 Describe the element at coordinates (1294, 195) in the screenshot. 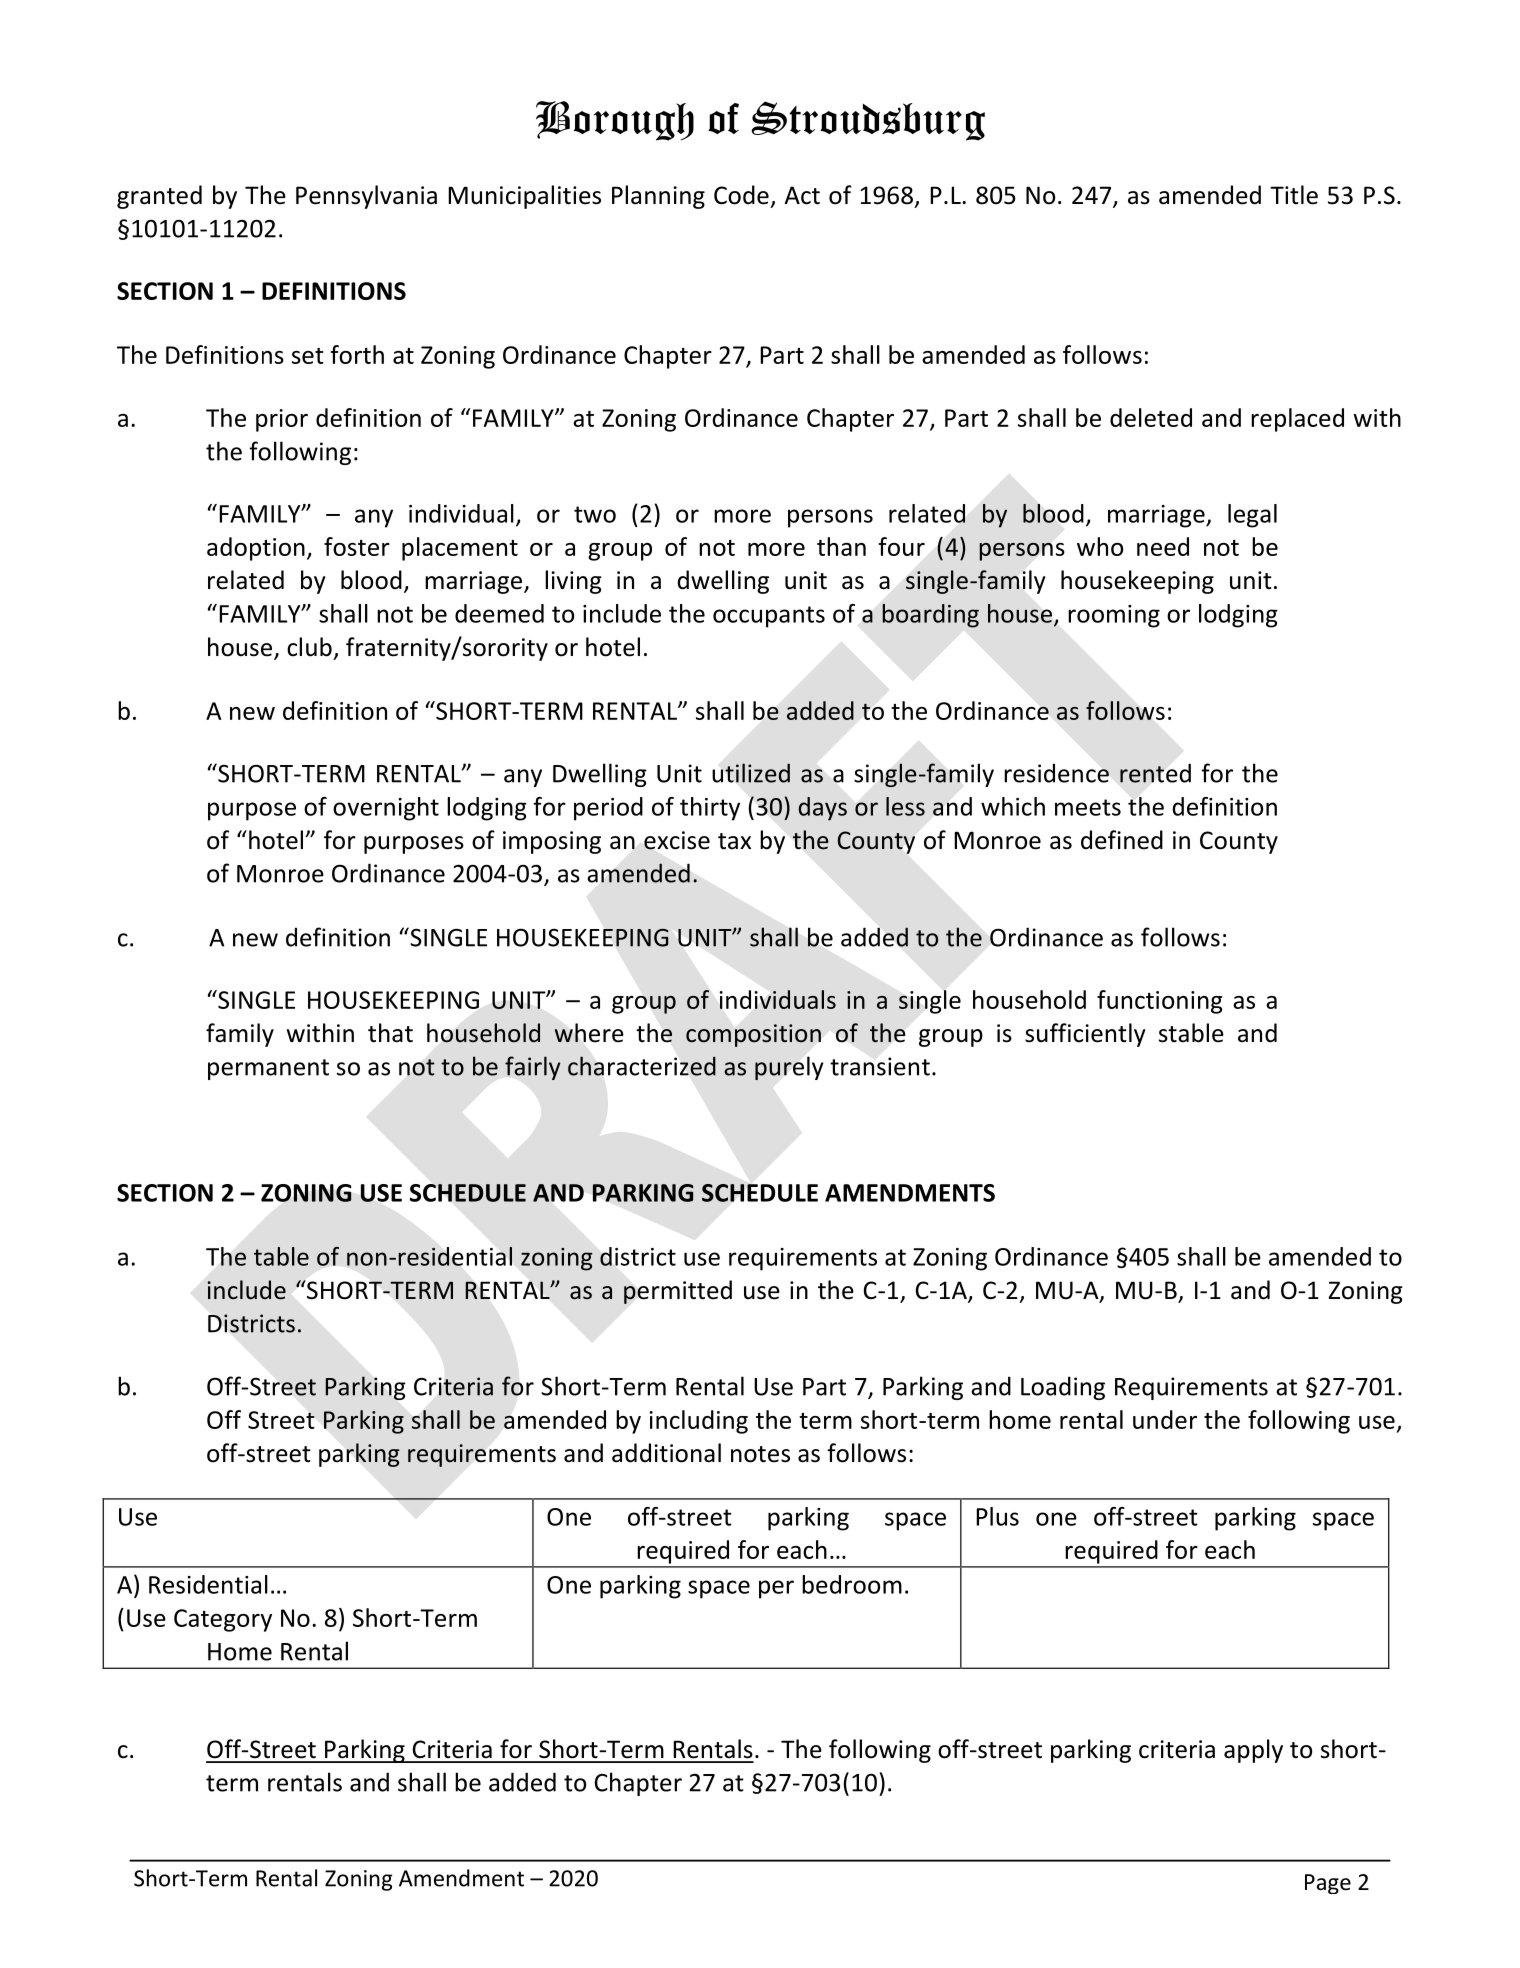

I see `Title` at that location.
